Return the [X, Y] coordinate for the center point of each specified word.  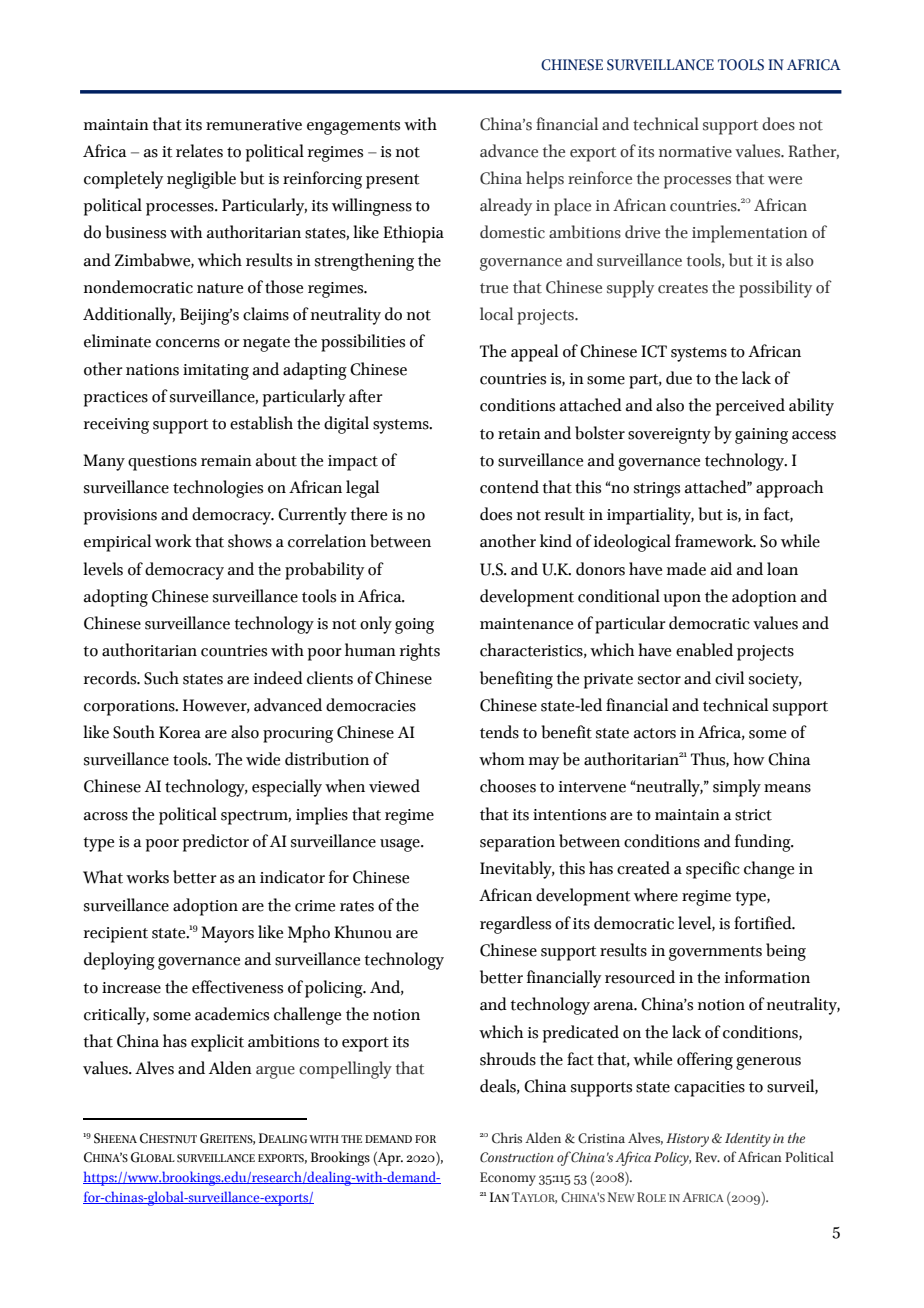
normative [695, 152]
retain [519, 434]
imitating [216, 372]
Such [161, 678]
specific [713, 870]
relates [199, 151]
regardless [515, 925]
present [393, 181]
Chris [507, 1138]
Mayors [227, 934]
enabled [704, 650]
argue [275, 1072]
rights [420, 652]
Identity [748, 1140]
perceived [750, 407]
